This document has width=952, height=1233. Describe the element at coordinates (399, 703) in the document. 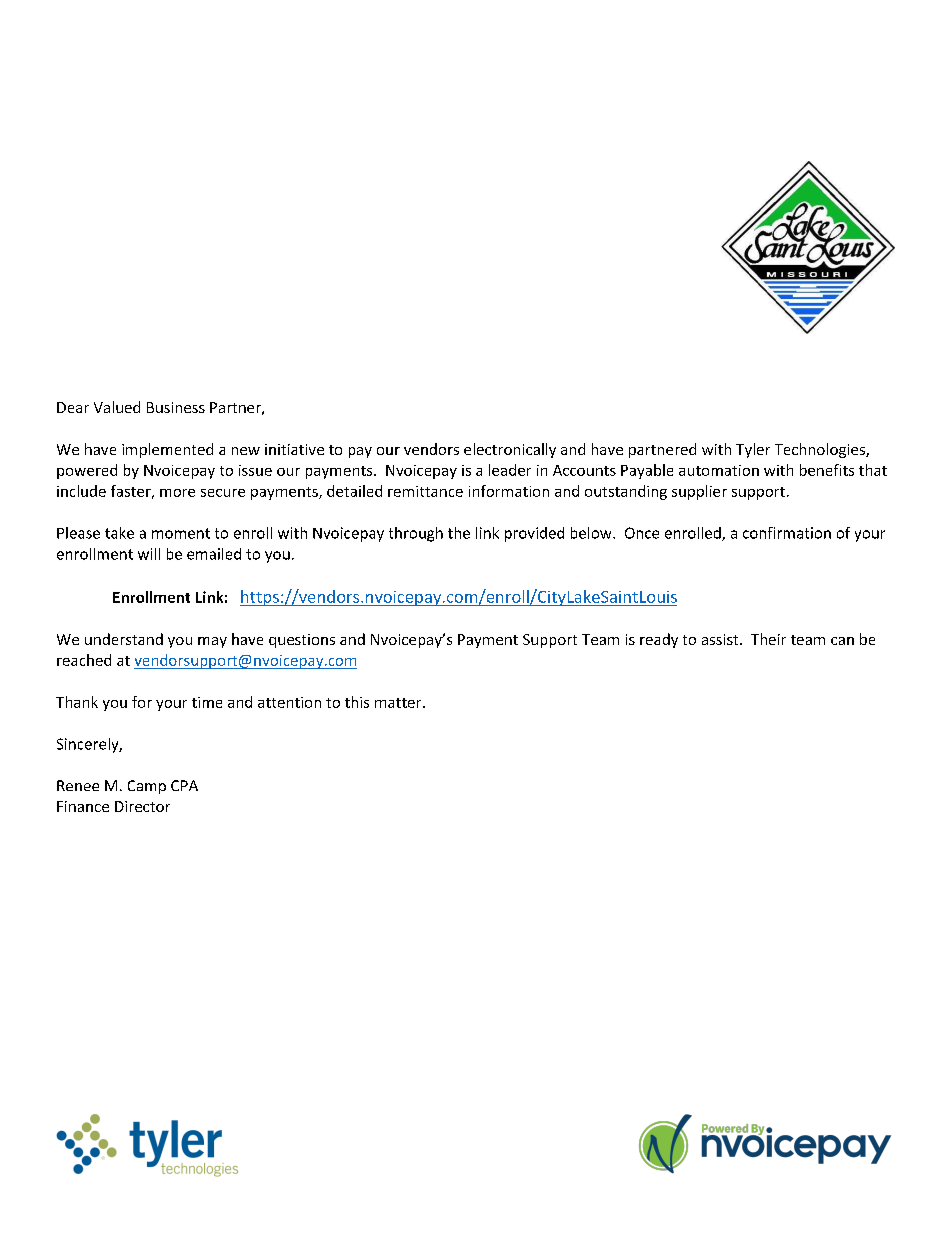

I see `matter` at that location.
